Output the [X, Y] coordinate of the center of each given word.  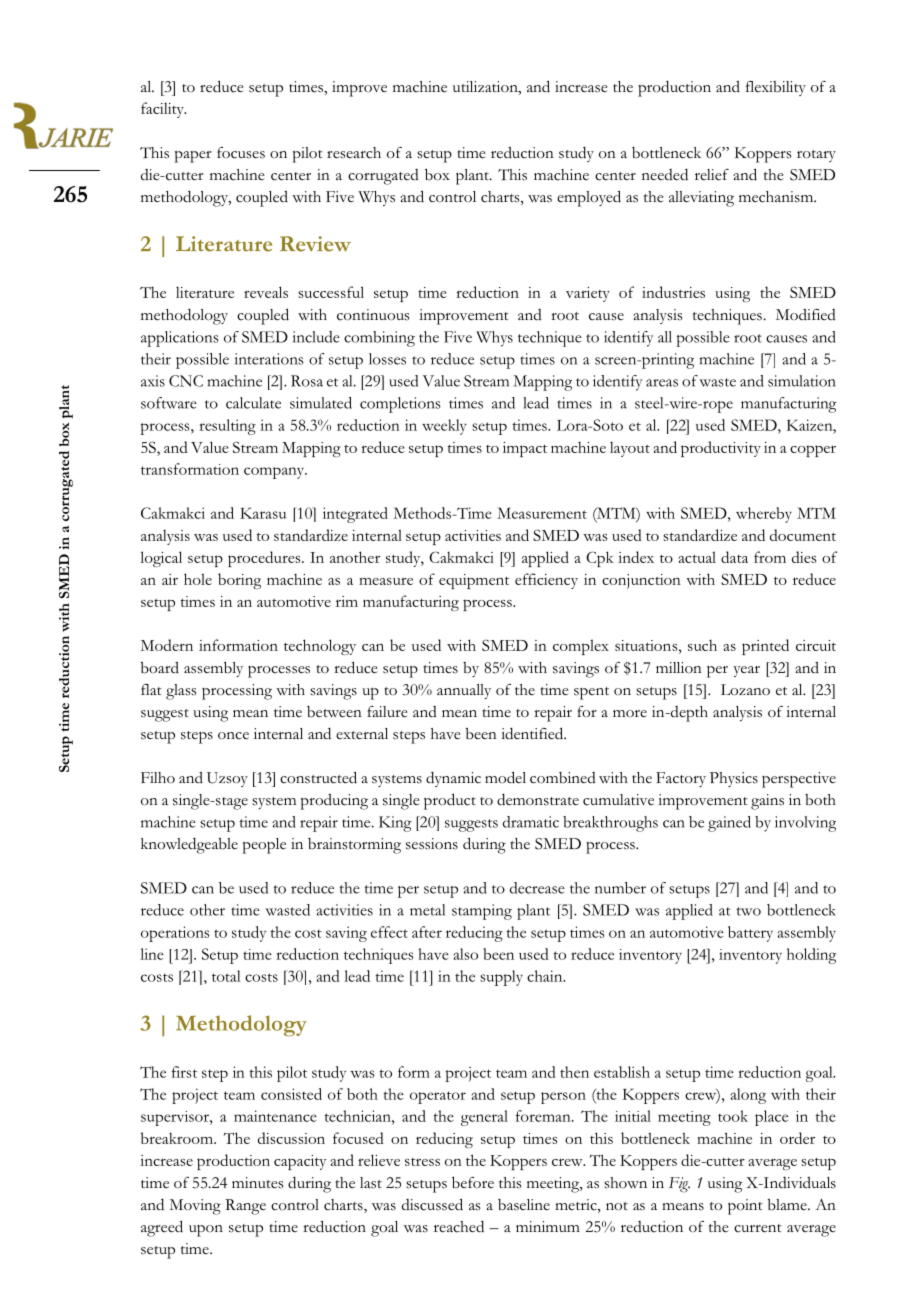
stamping [482, 912]
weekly [444, 427]
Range [245, 1207]
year [746, 671]
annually [464, 691]
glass [181, 692]
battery [750, 934]
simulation [802, 381]
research [354, 153]
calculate [253, 403]
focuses [241, 153]
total [226, 976]
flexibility [776, 88]
